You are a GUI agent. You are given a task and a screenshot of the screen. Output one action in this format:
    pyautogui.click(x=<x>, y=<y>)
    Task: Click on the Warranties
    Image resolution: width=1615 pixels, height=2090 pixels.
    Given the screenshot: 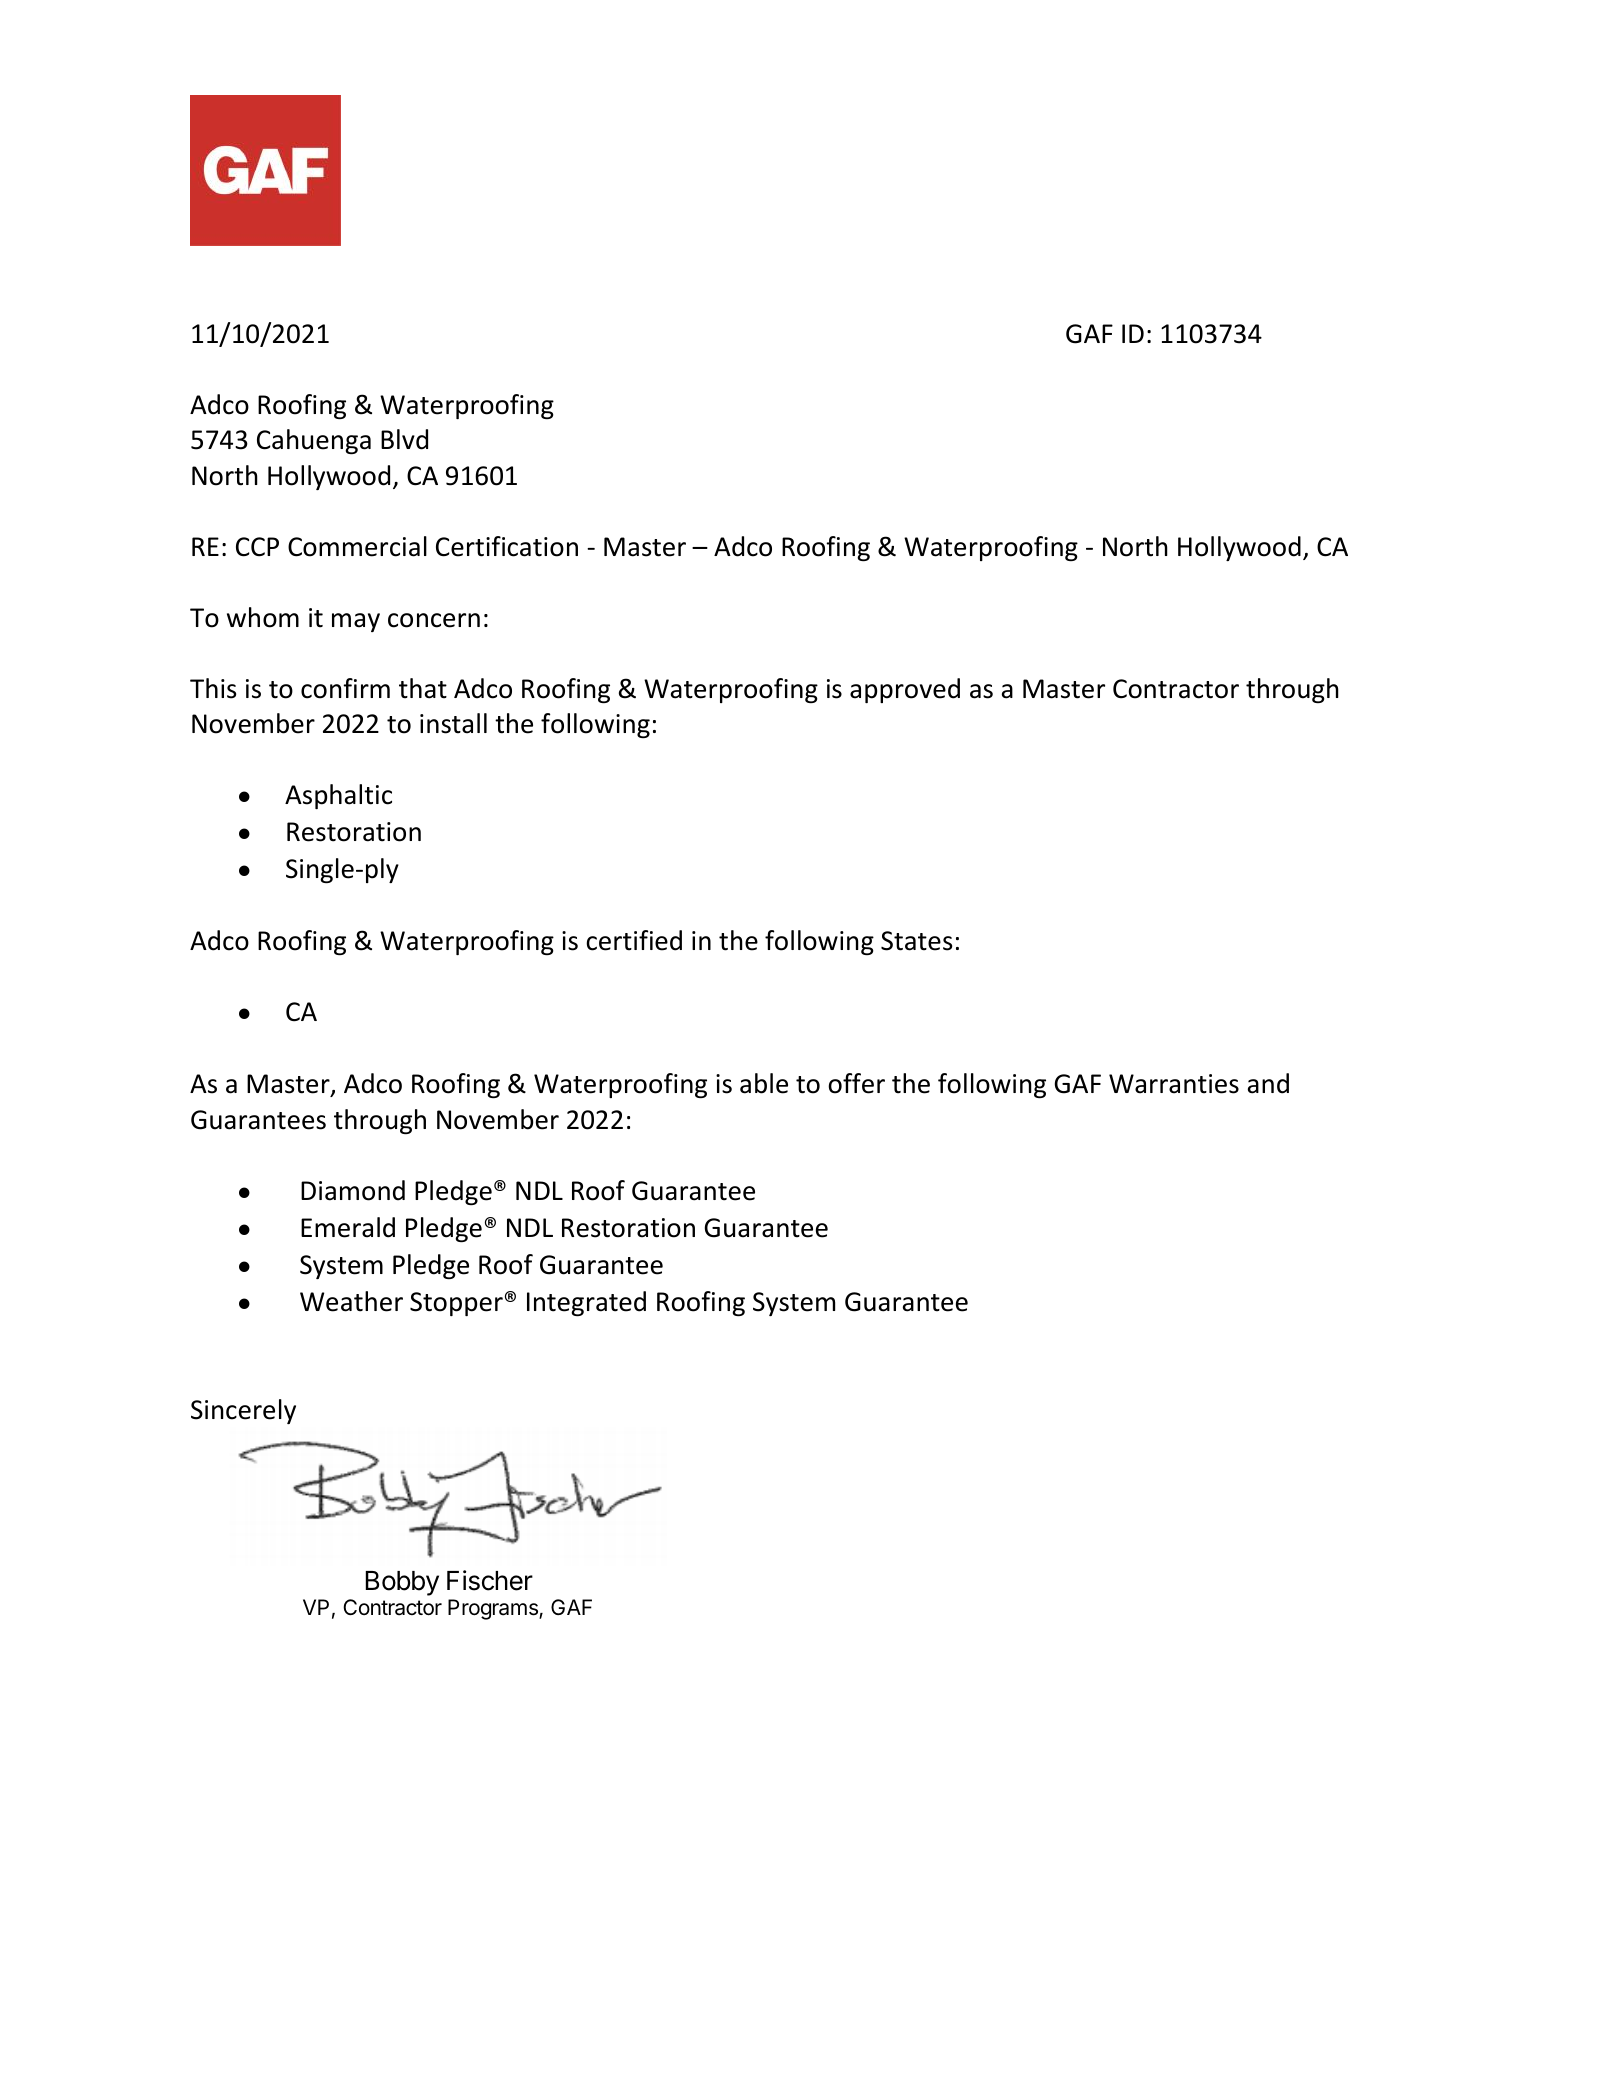 What is the action you would take?
    pyautogui.click(x=1174, y=1084)
